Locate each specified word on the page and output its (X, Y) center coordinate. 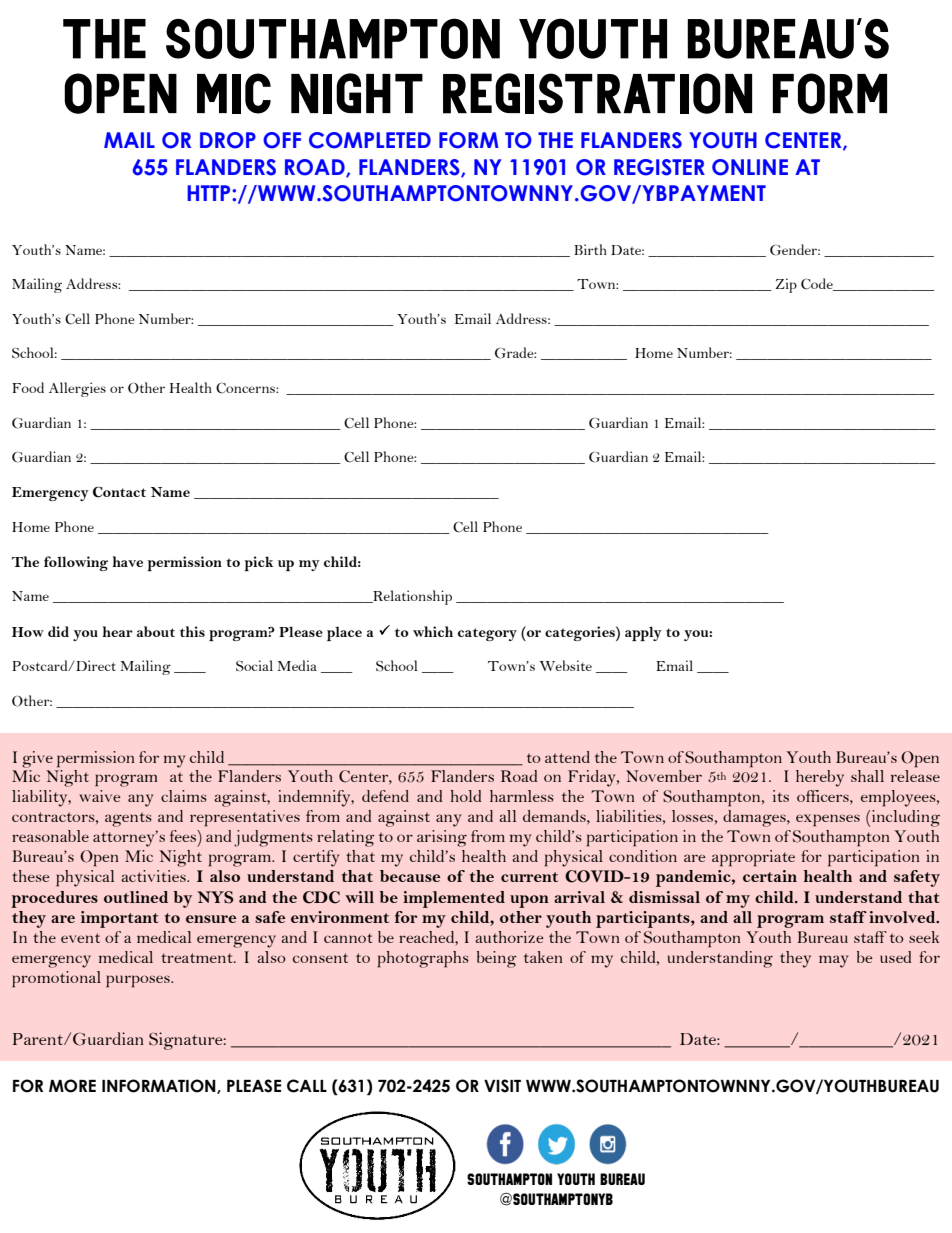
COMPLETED (370, 140)
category (487, 634)
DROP (228, 140)
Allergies (77, 389)
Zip (786, 285)
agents (128, 819)
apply (643, 633)
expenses (828, 820)
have (127, 561)
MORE (72, 1086)
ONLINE (750, 167)
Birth (590, 249)
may (833, 961)
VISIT (502, 1086)
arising (442, 838)
